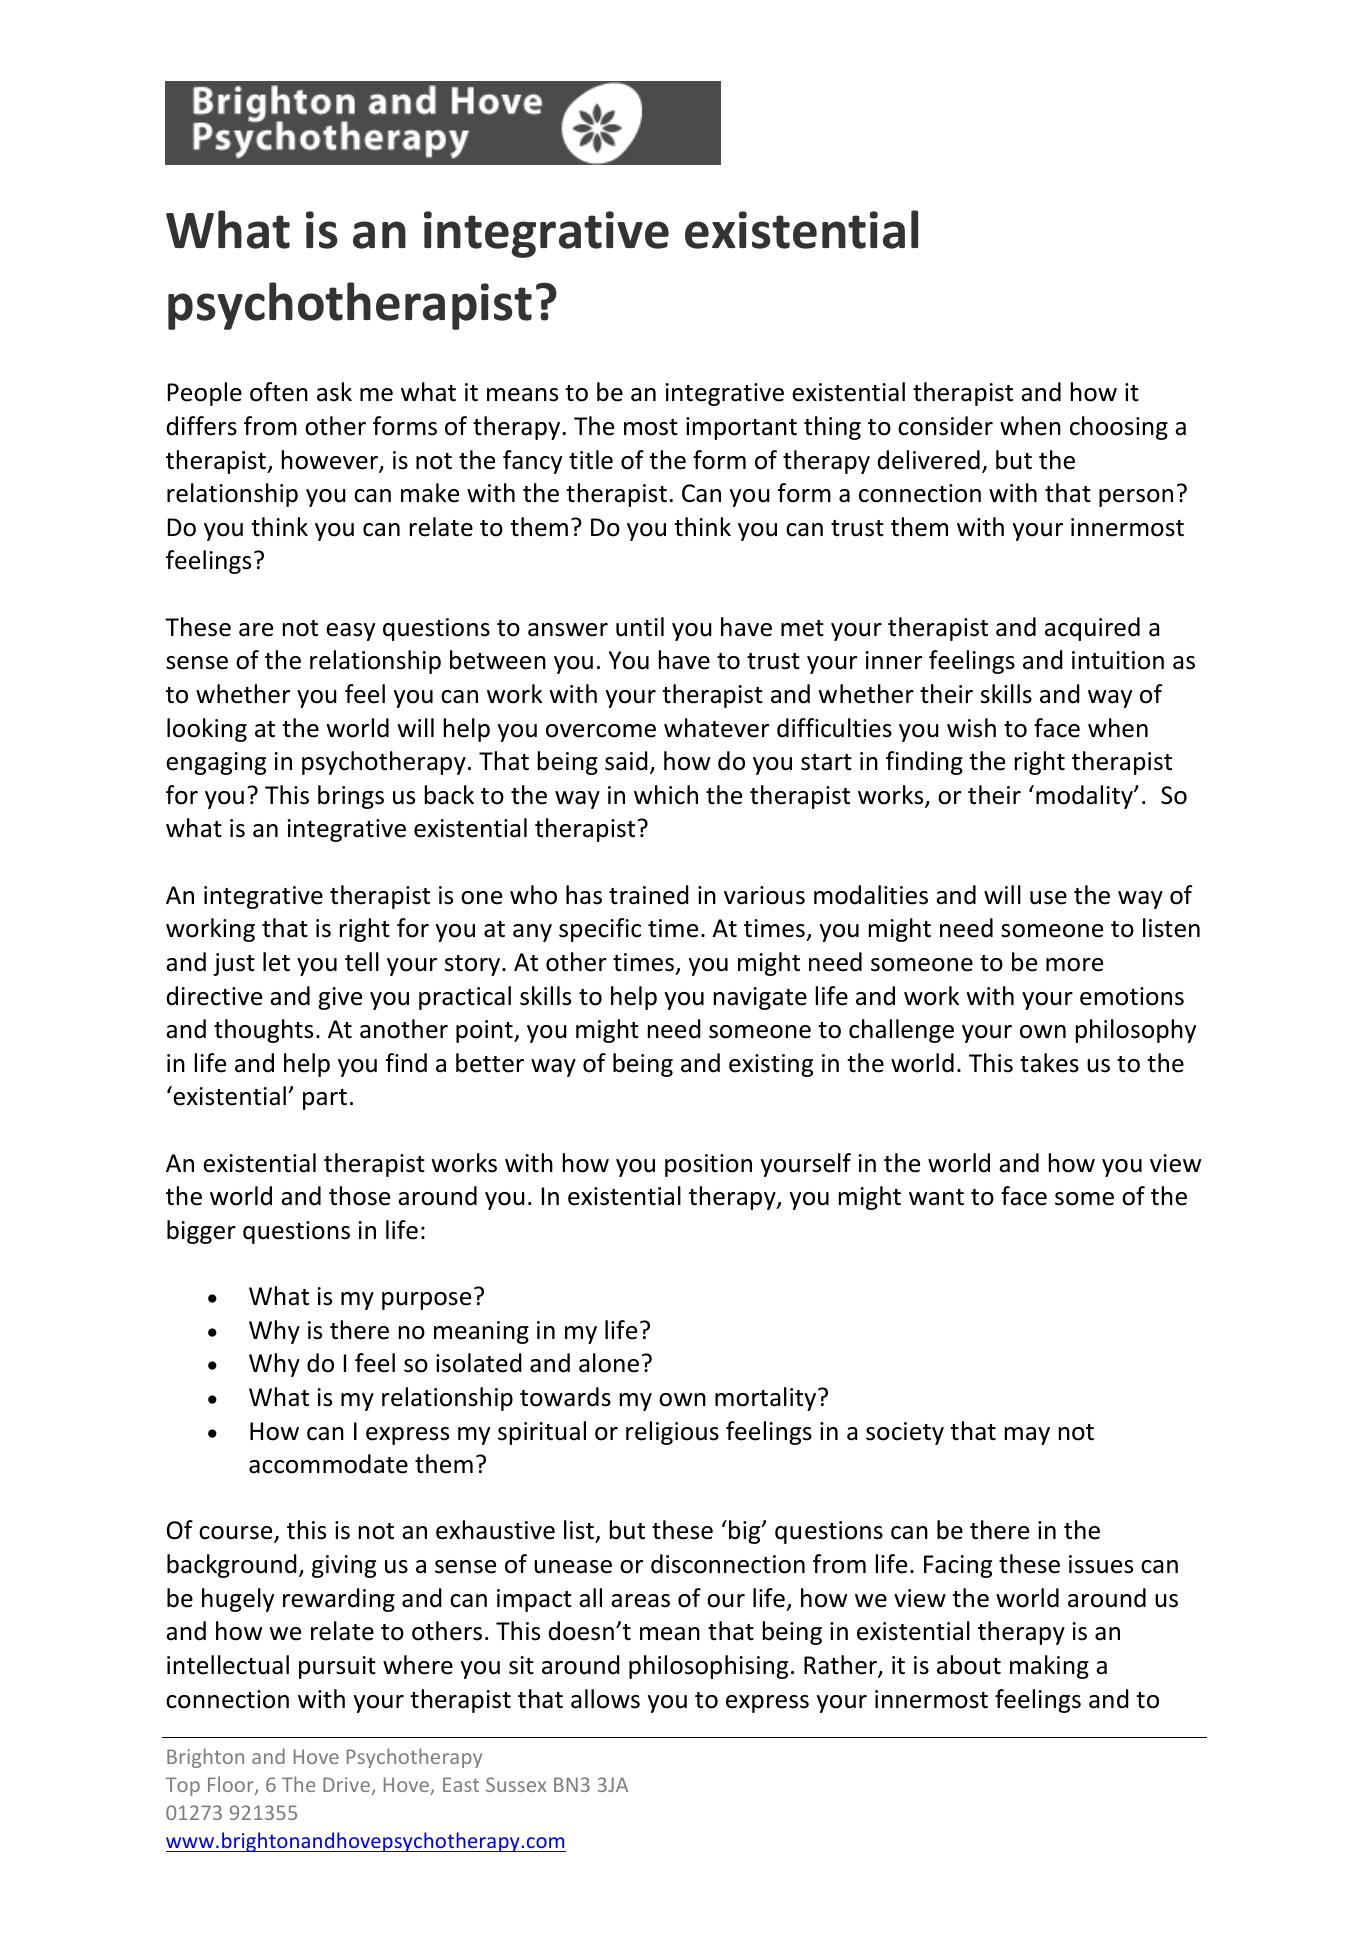 The image size is (1369, 1936). What do you see at coordinates (1049, 1667) in the document?
I see `making` at bounding box center [1049, 1667].
